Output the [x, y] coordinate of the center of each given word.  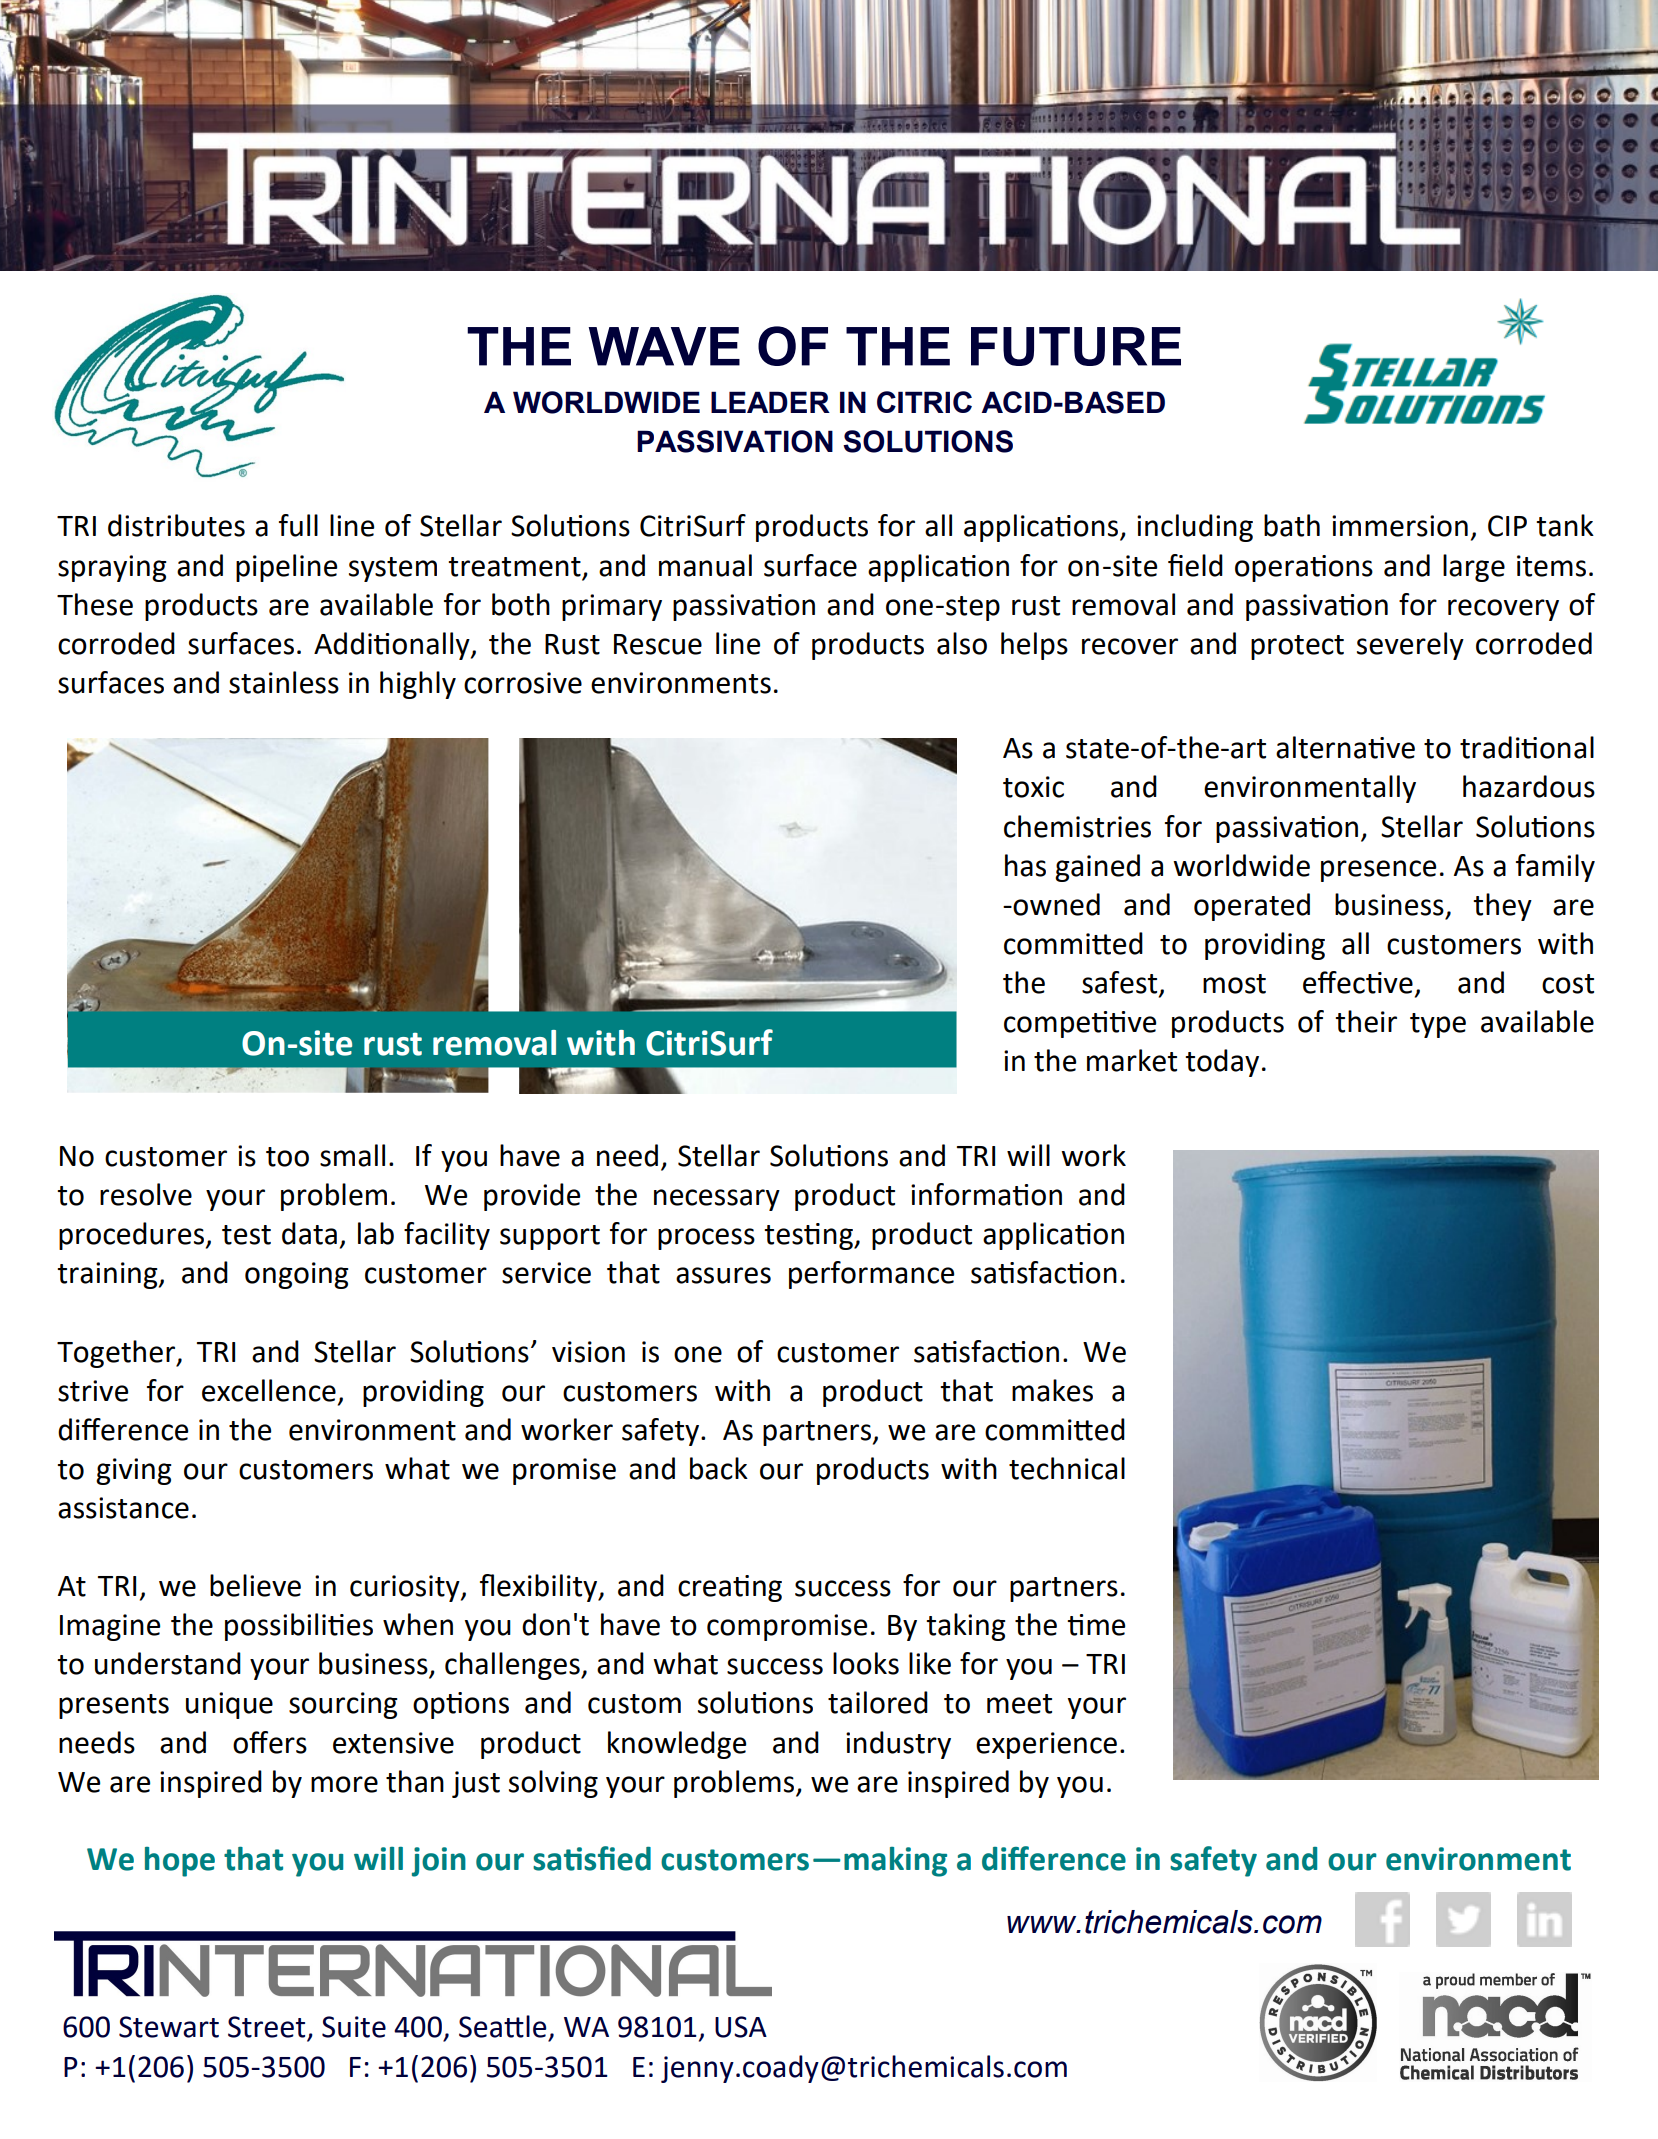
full [298, 525]
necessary [717, 1200]
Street [268, 2028]
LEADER [770, 402]
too [287, 1157]
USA [741, 2027]
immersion [1400, 526]
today [1222, 1063]
